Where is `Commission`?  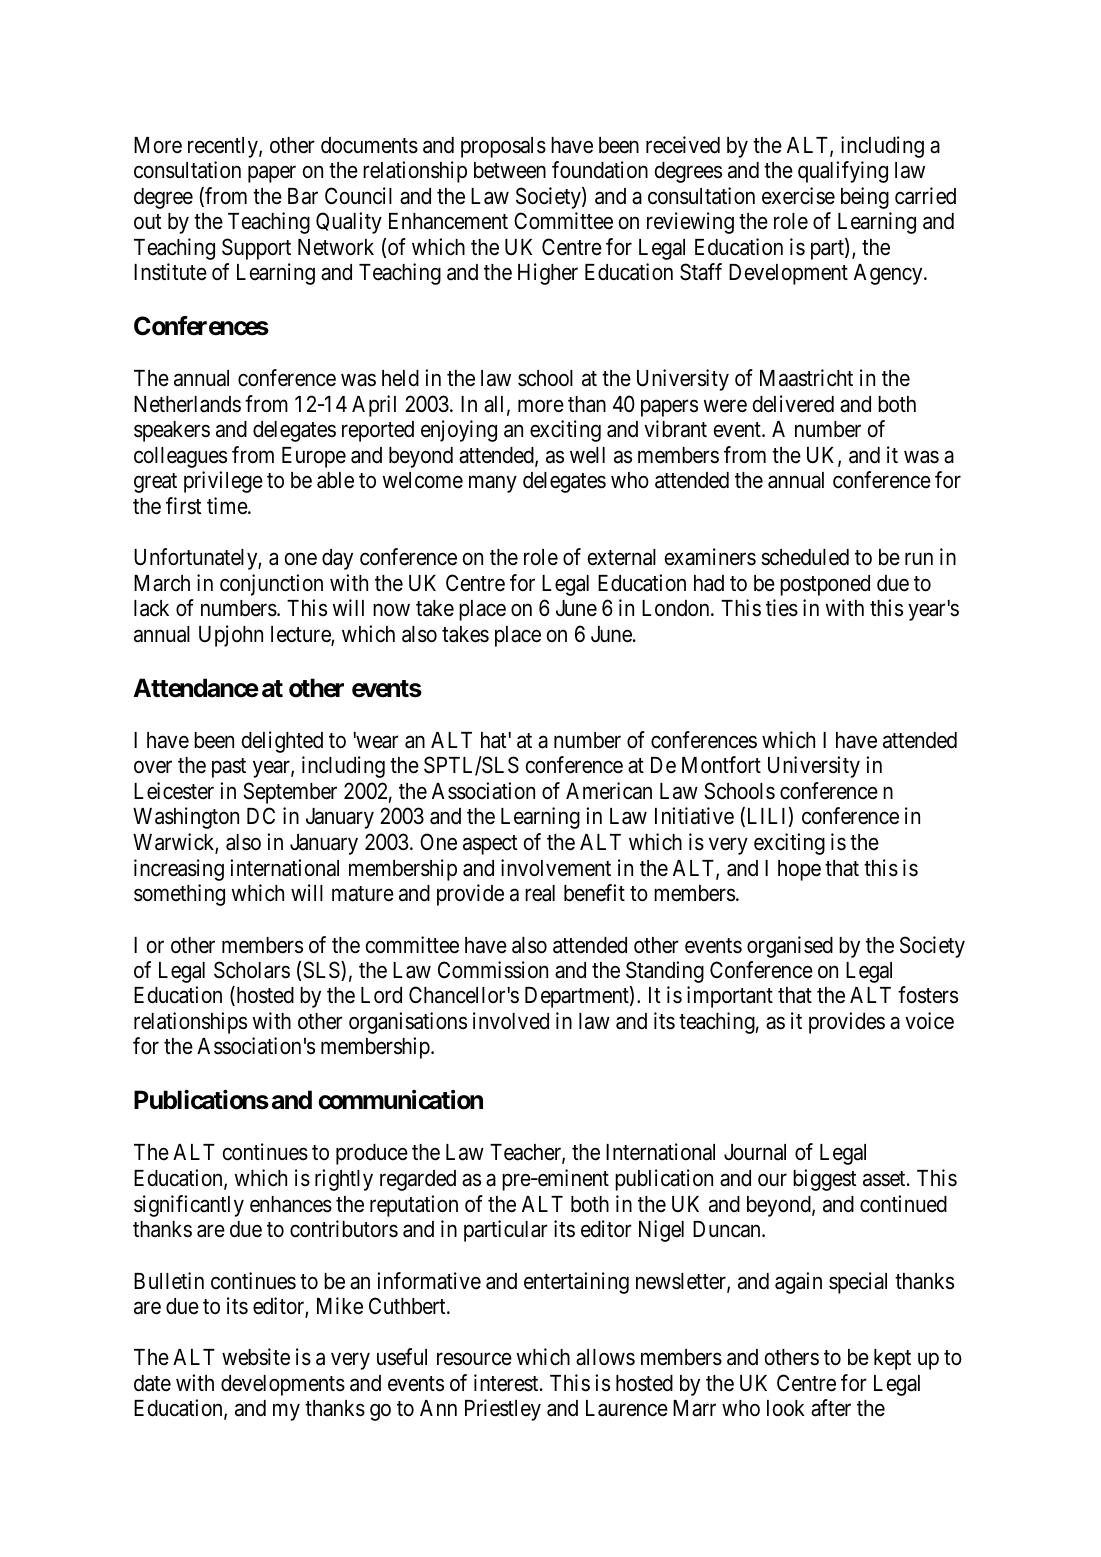 Commission is located at coordinates (493, 970).
